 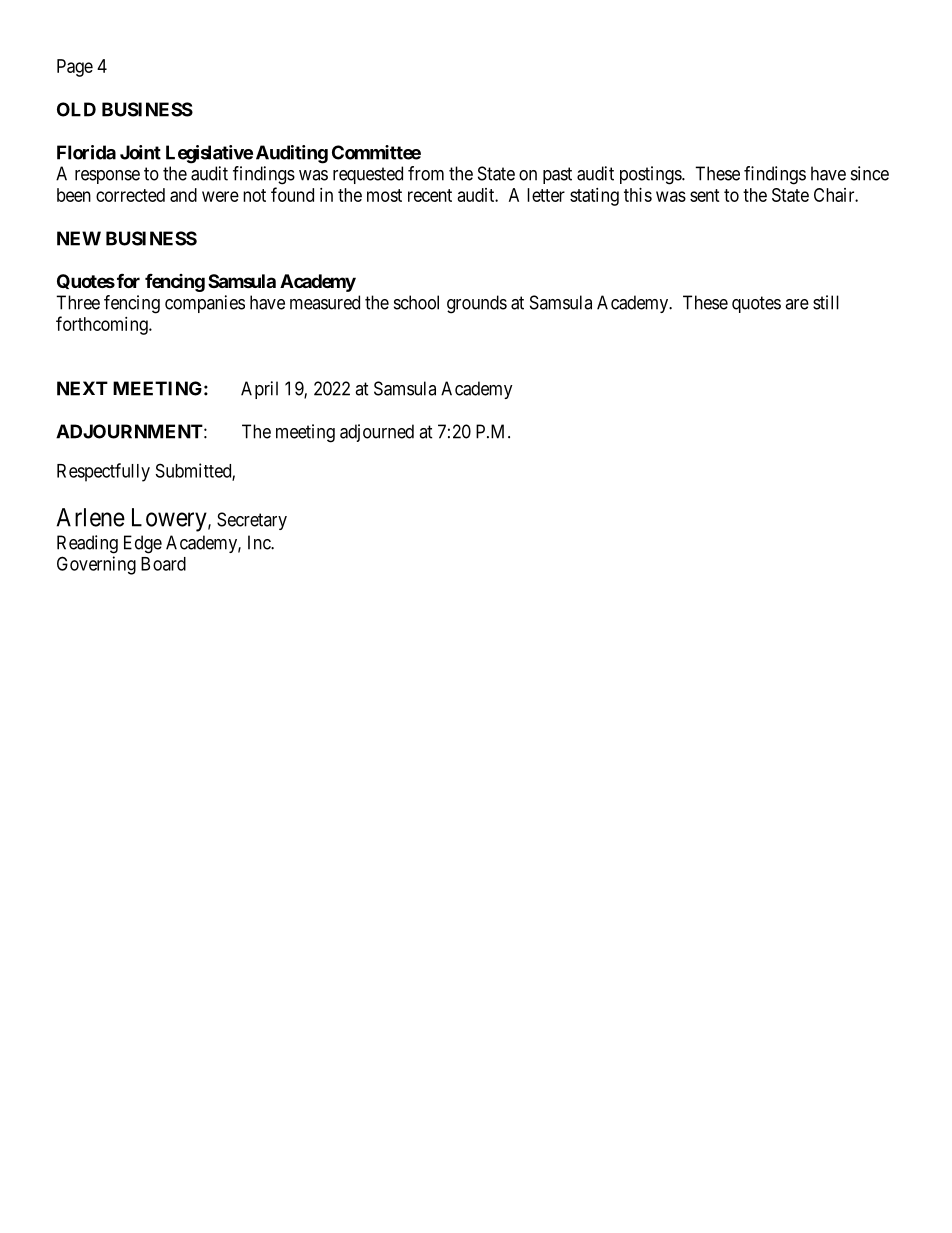 What do you see at coordinates (826, 302) in the screenshot?
I see `still` at bounding box center [826, 302].
